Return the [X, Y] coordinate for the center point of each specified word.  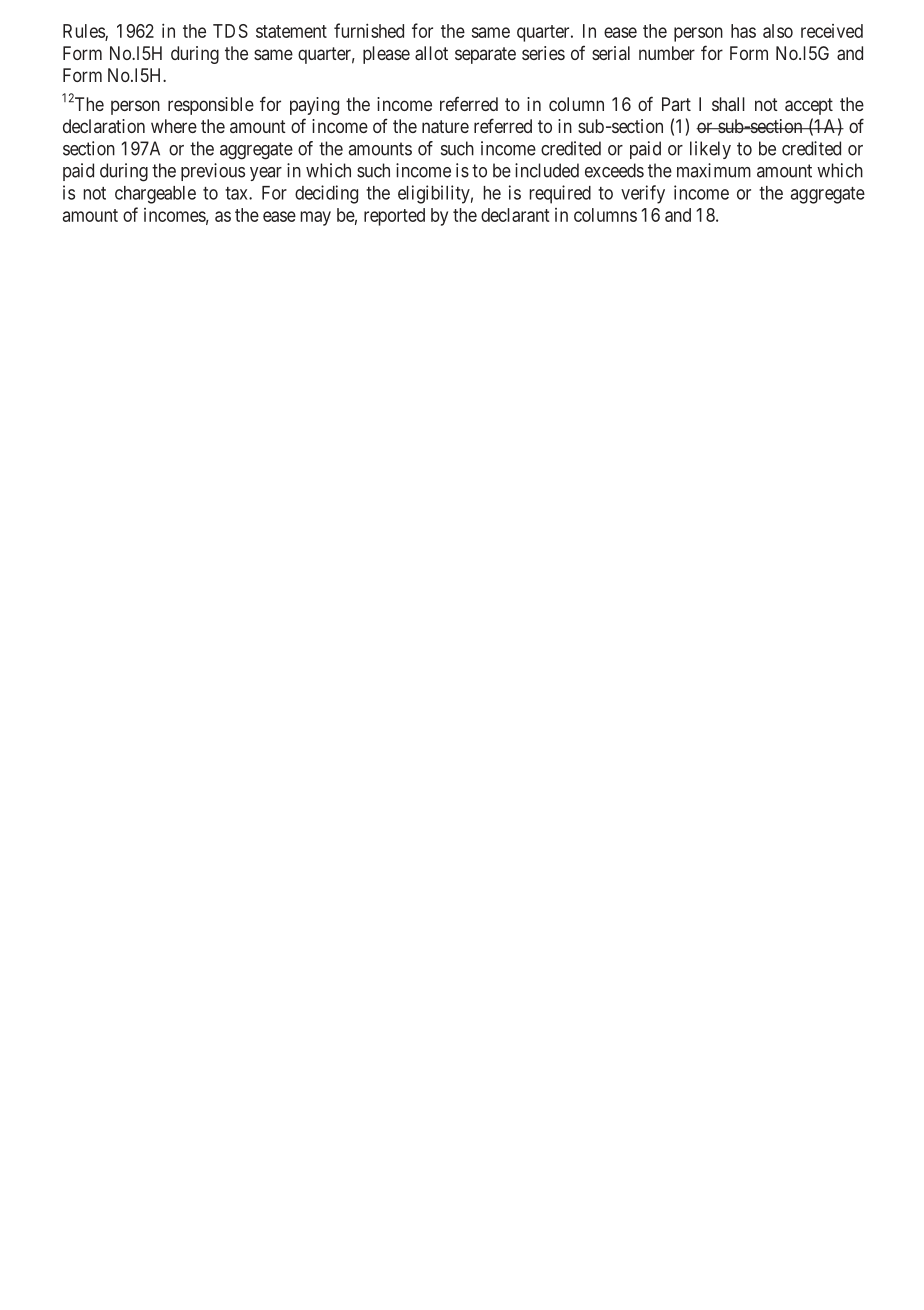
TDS [230, 31]
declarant [515, 215]
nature [445, 126]
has [743, 31]
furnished [369, 30]
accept [809, 106]
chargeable [155, 195]
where [174, 126]
